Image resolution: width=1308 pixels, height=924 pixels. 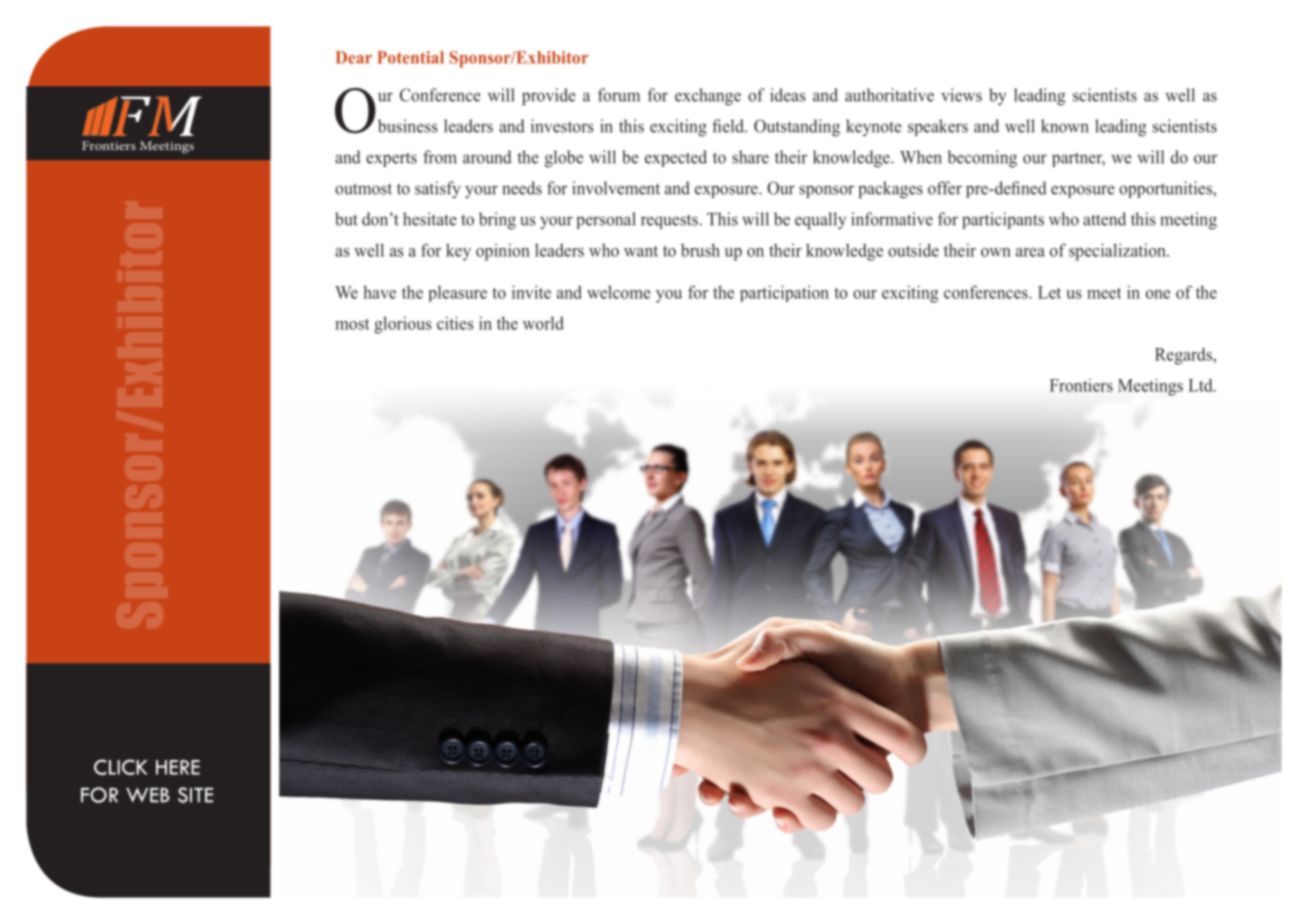 I want to click on views, so click(x=961, y=95).
